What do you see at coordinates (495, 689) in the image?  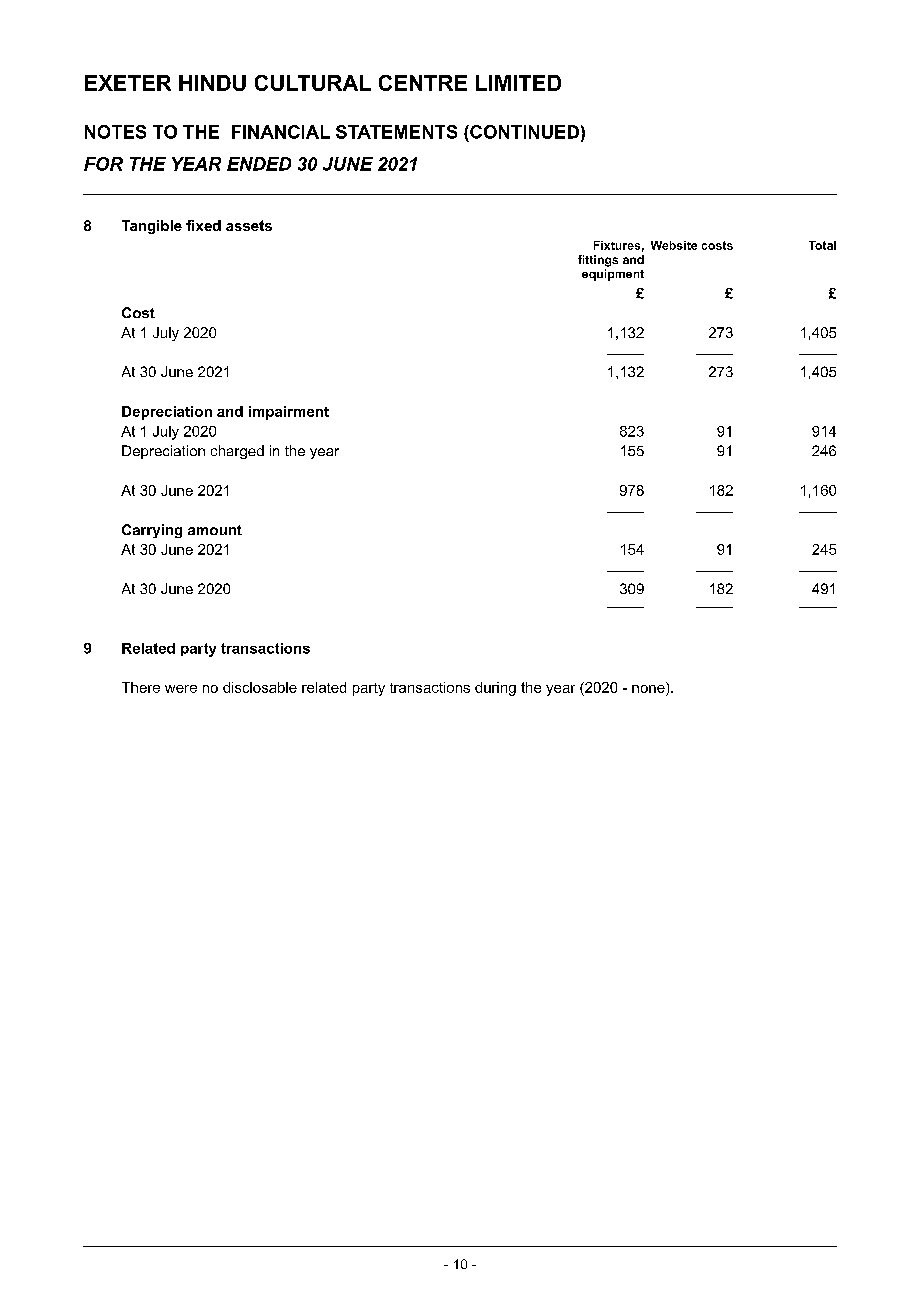 I see `during` at bounding box center [495, 689].
